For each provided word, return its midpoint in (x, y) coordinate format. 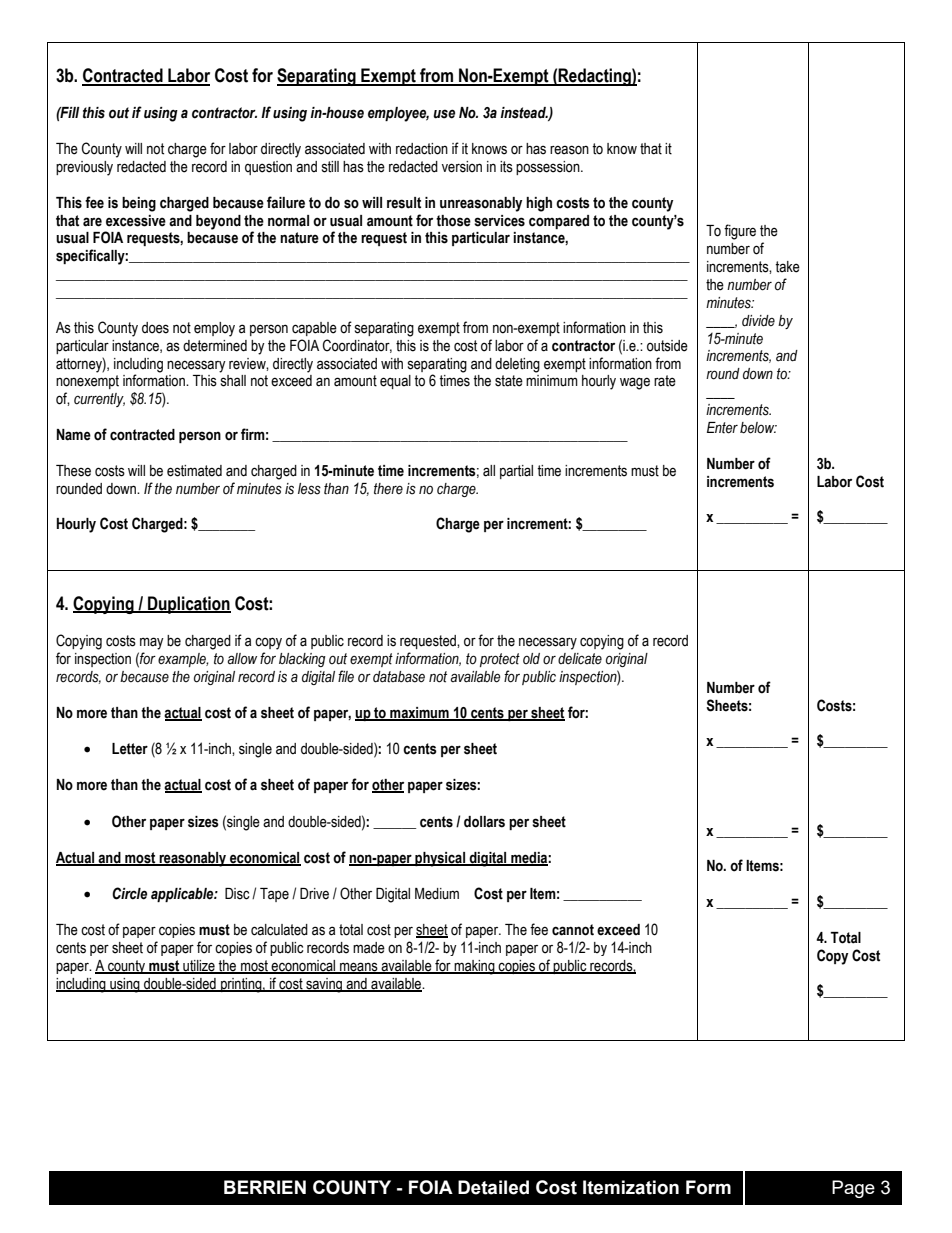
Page (853, 1189)
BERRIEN (265, 1187)
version (462, 167)
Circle (129, 893)
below (758, 428)
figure (740, 232)
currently (99, 400)
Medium (437, 894)
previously (84, 168)
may (152, 643)
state (509, 381)
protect (500, 660)
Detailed (493, 1187)
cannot (573, 930)
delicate (580, 659)
